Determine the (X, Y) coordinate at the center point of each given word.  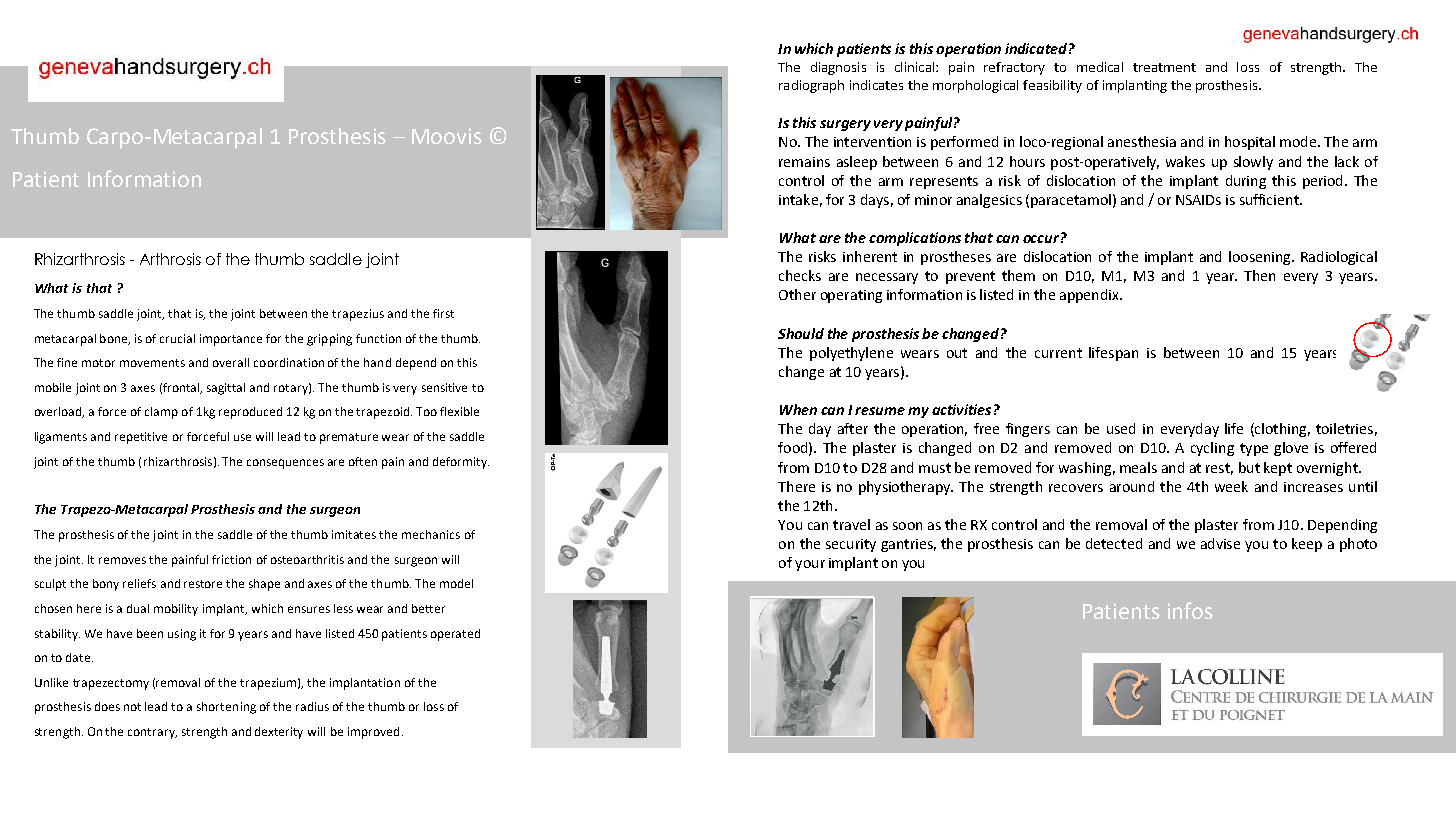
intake (798, 199)
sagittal (226, 389)
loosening (1261, 258)
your (810, 565)
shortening (226, 708)
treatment (1164, 67)
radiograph (811, 86)
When (798, 409)
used (1121, 428)
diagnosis (838, 68)
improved (373, 733)
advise (1220, 543)
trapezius (358, 315)
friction (231, 559)
